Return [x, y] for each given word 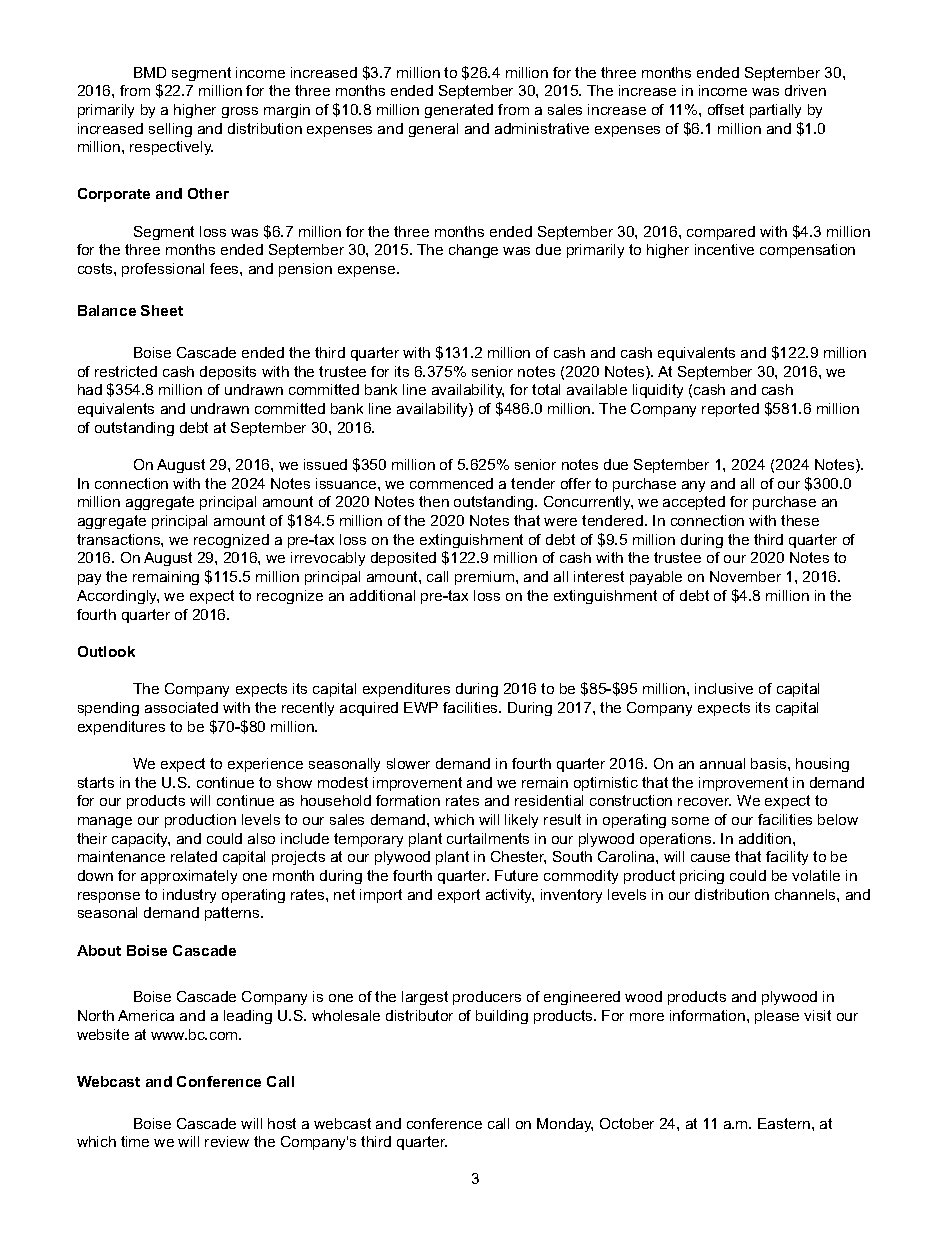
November [745, 576]
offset [726, 109]
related [194, 856]
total [546, 389]
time [135, 1141]
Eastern [785, 1123]
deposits [228, 373]
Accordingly [118, 597]
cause [710, 858]
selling [170, 130]
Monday [565, 1125]
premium [486, 578]
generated [459, 111]
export [459, 896]
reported [730, 410]
